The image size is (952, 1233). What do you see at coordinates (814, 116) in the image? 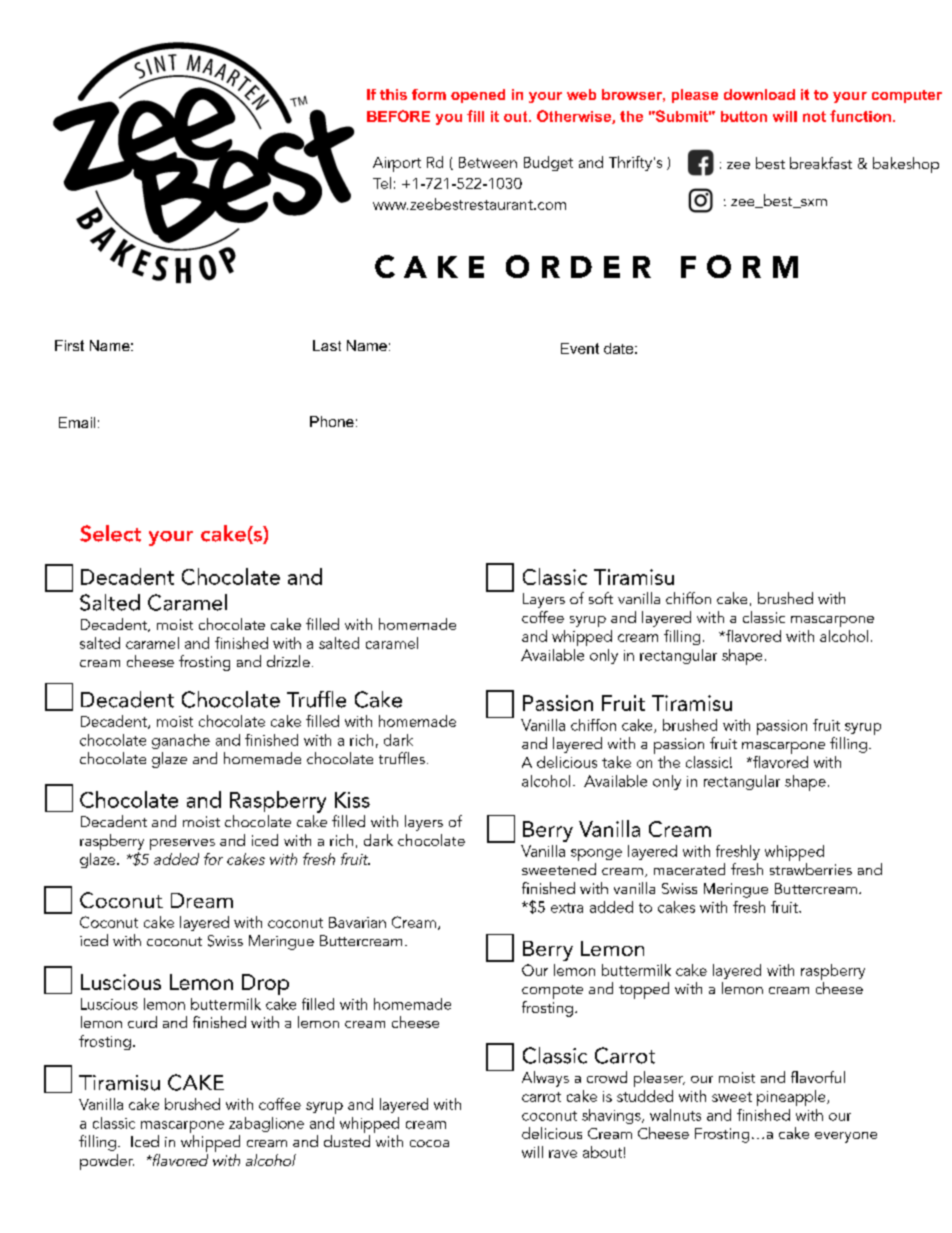
I see `not` at bounding box center [814, 116].
